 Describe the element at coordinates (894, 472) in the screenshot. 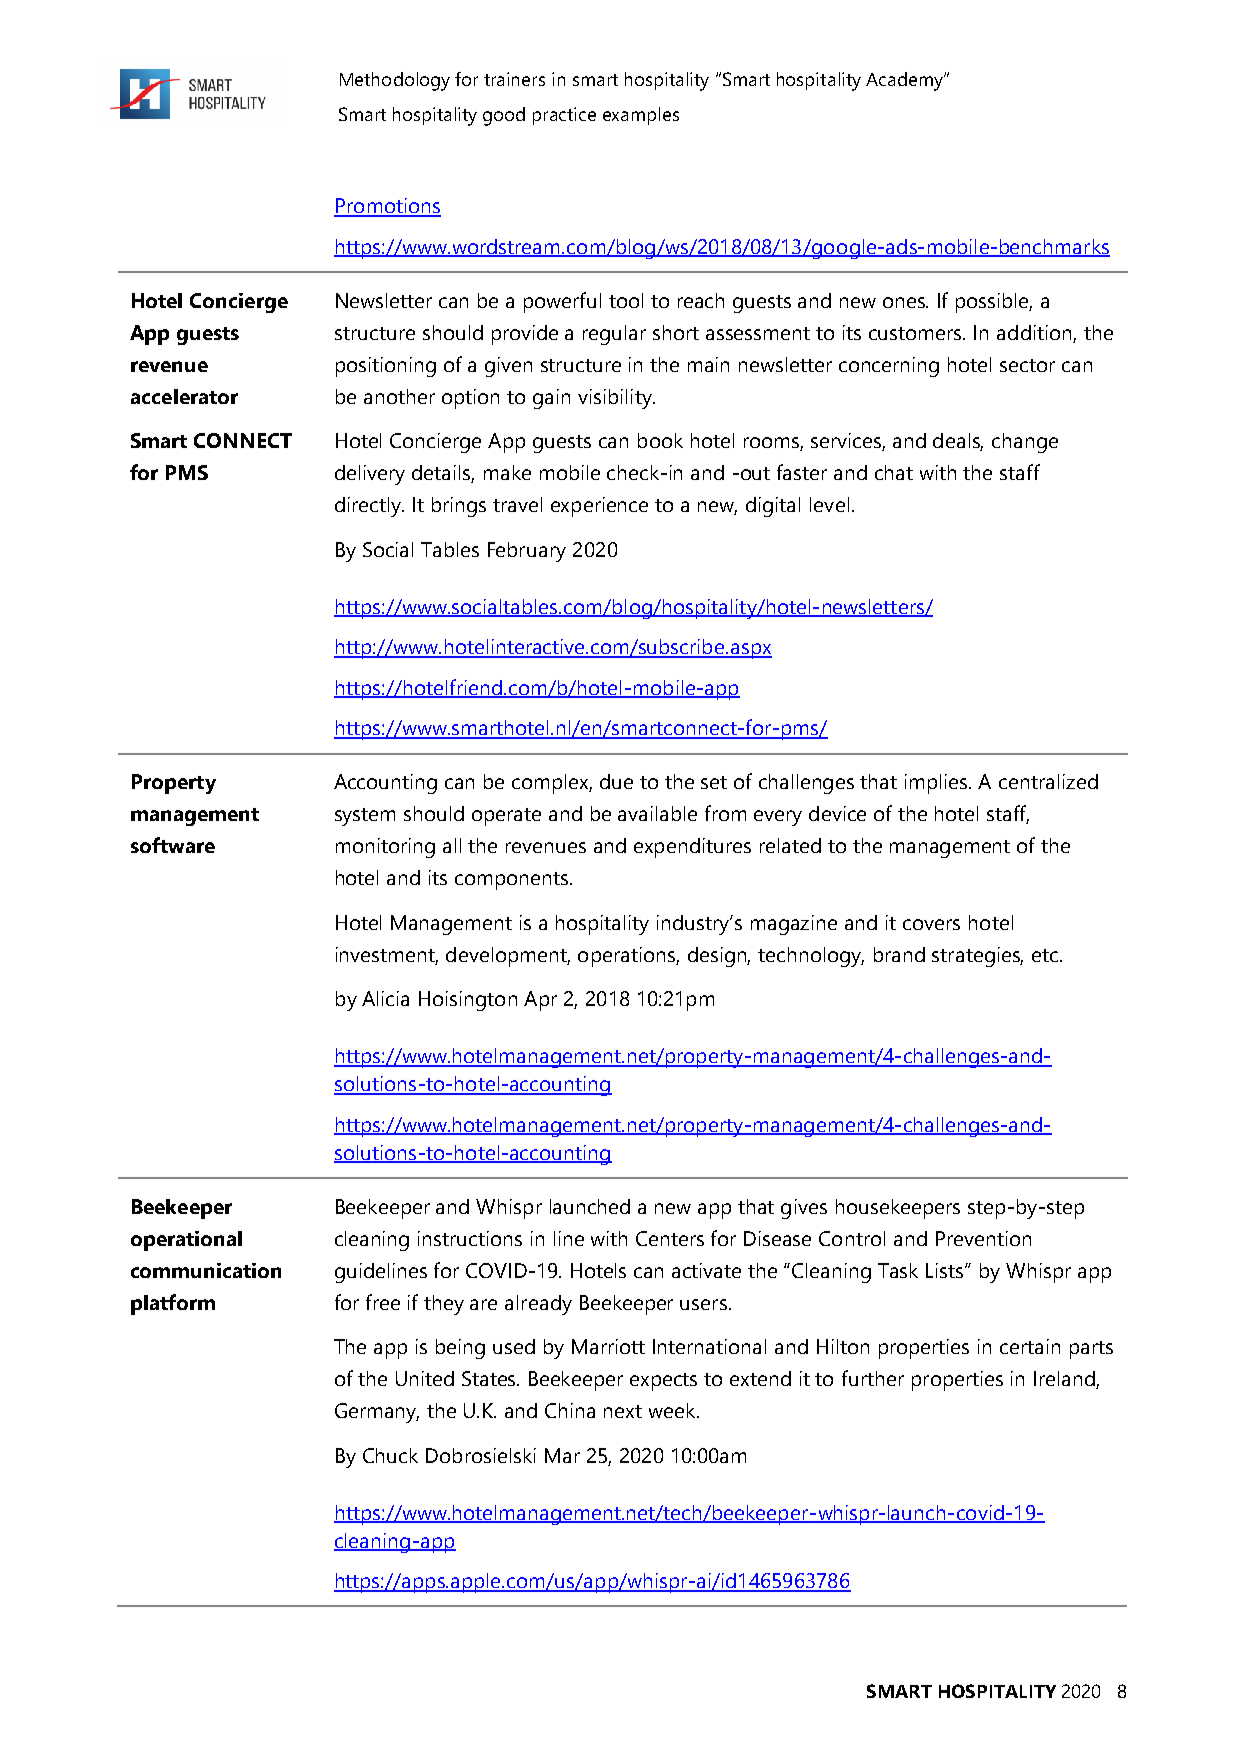

I see `chat` at that location.
